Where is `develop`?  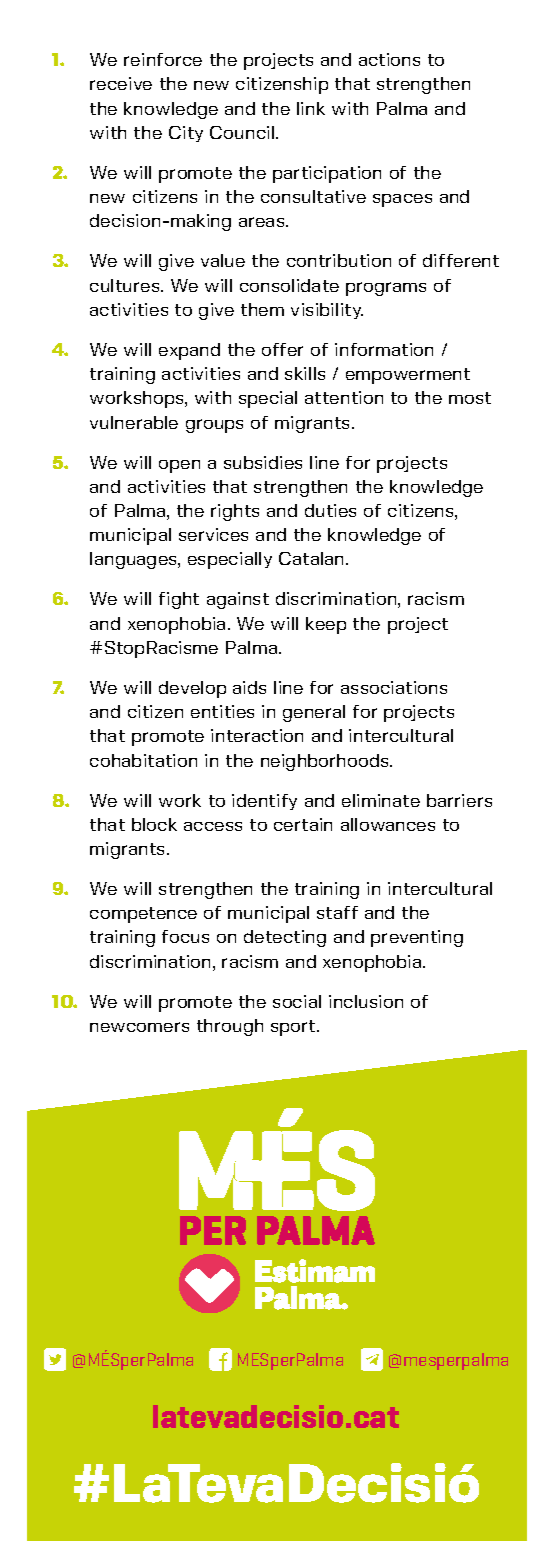 develop is located at coordinates (192, 689).
